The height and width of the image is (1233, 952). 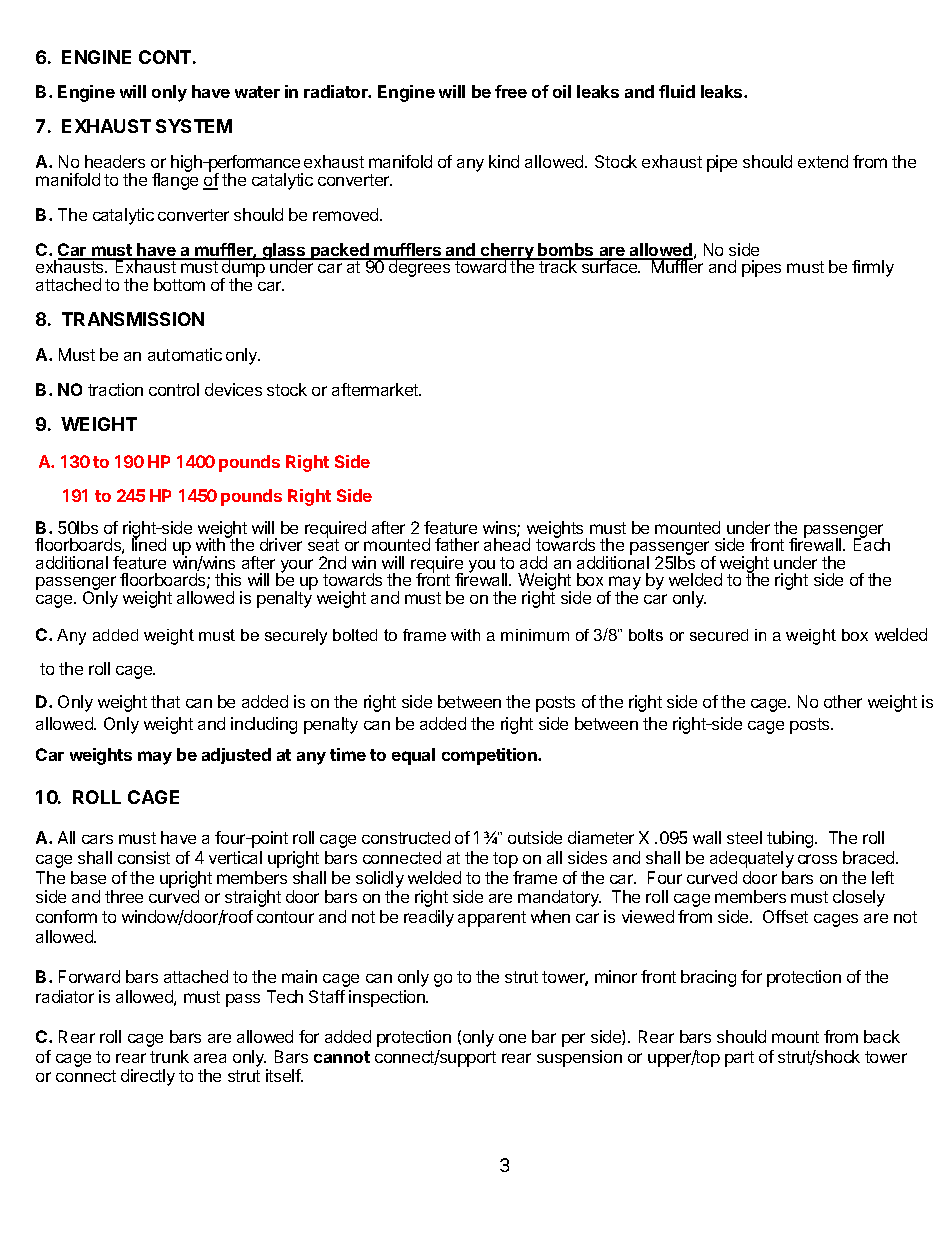 I want to click on trunk, so click(x=169, y=1056).
